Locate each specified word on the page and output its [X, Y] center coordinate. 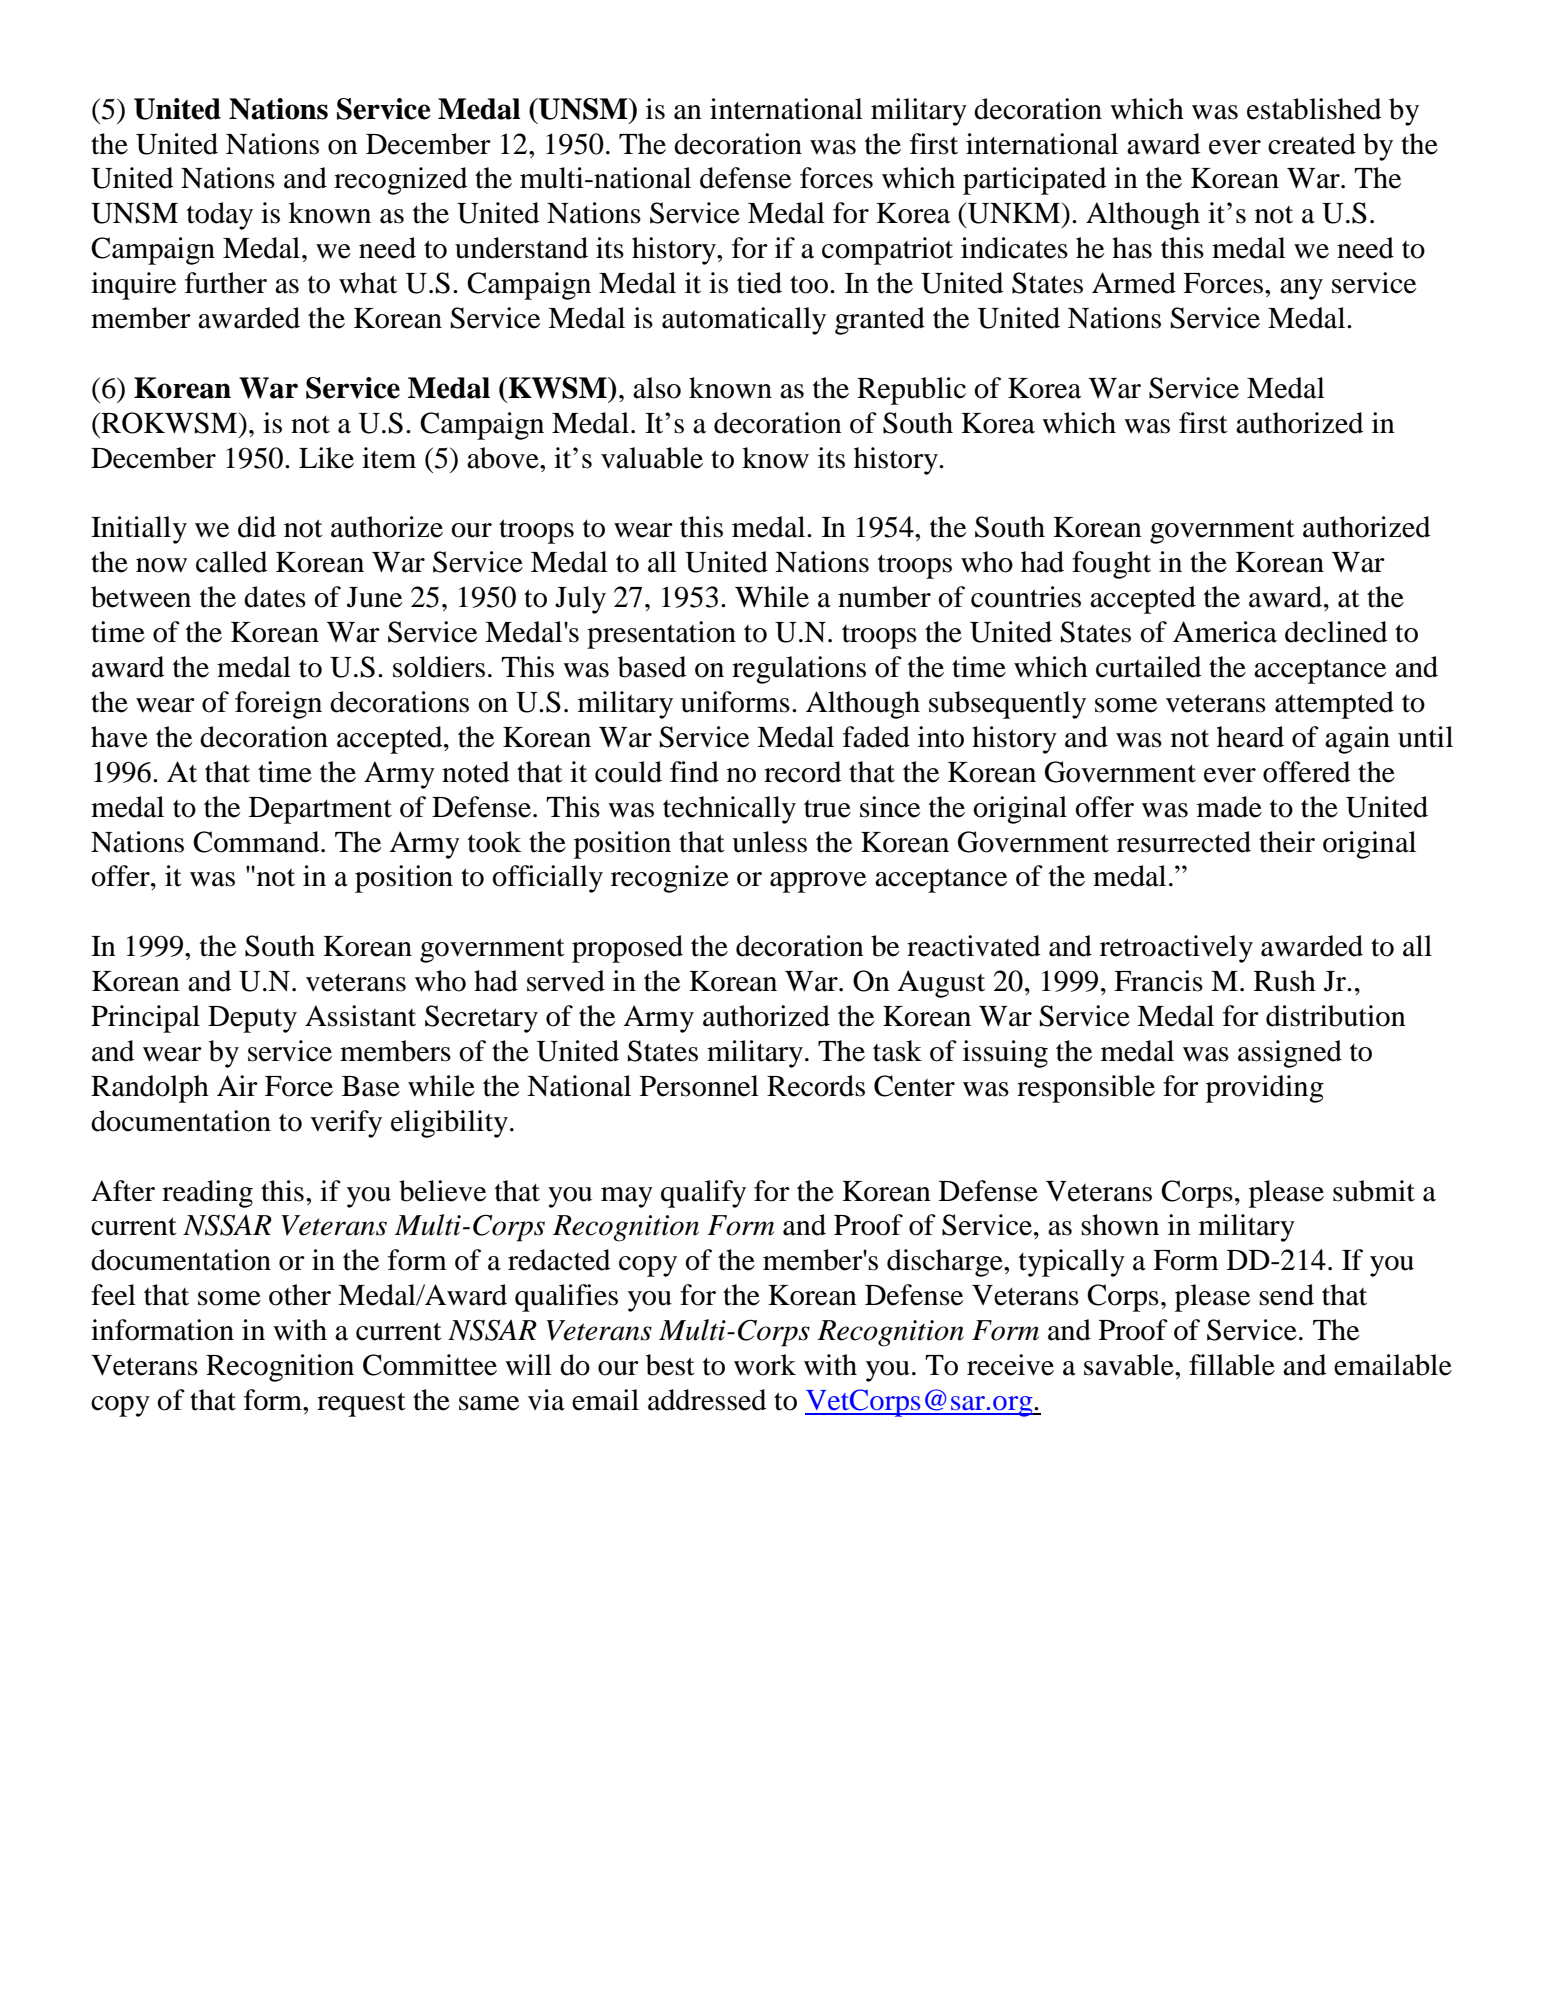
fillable [1232, 1365]
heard [1250, 737]
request [361, 1404]
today [220, 216]
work [765, 1365]
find [694, 772]
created [1312, 144]
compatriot [887, 251]
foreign [278, 705]
